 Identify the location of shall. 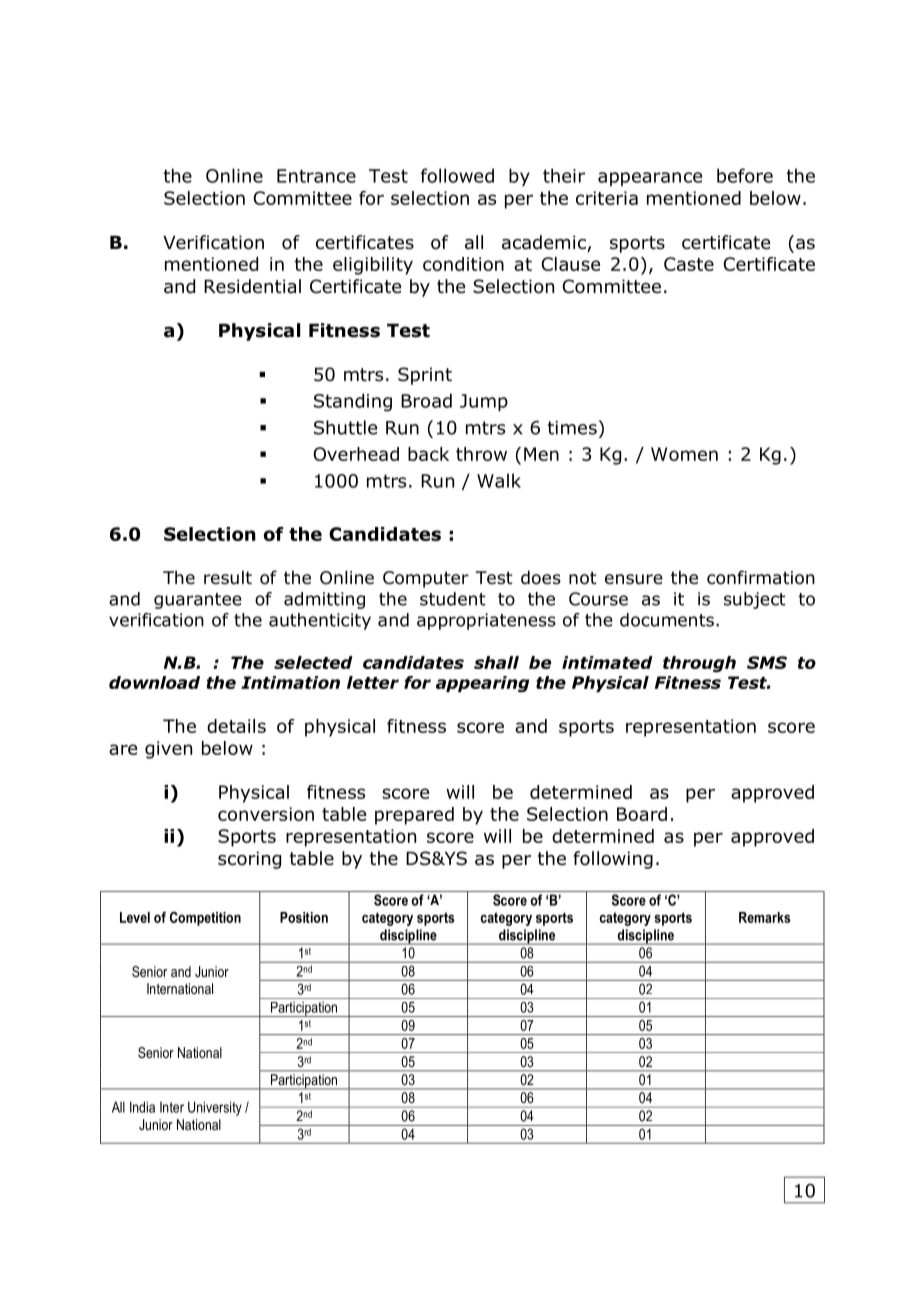
(496, 662).
